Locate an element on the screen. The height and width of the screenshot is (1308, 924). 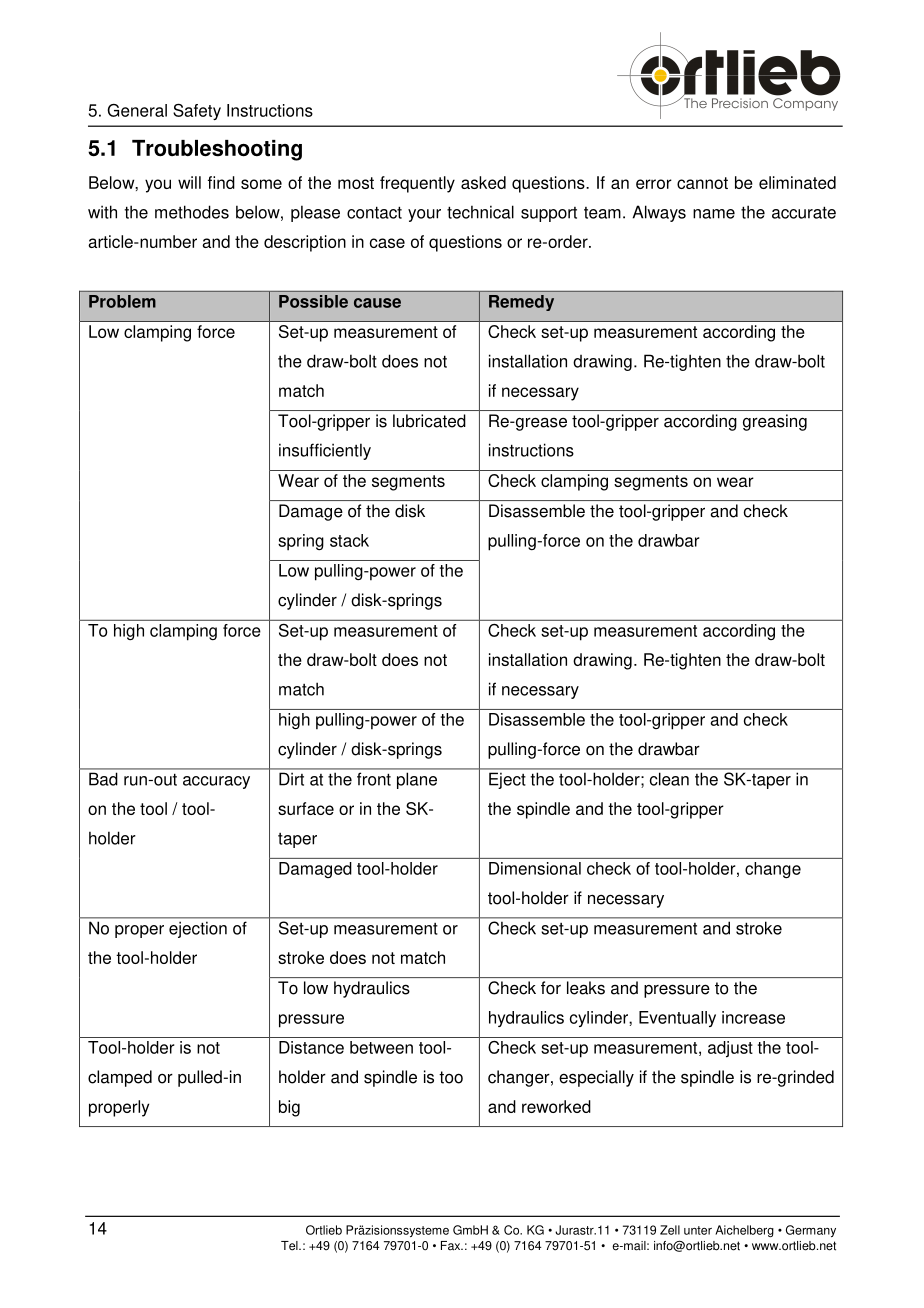
accuracy is located at coordinates (216, 782).
